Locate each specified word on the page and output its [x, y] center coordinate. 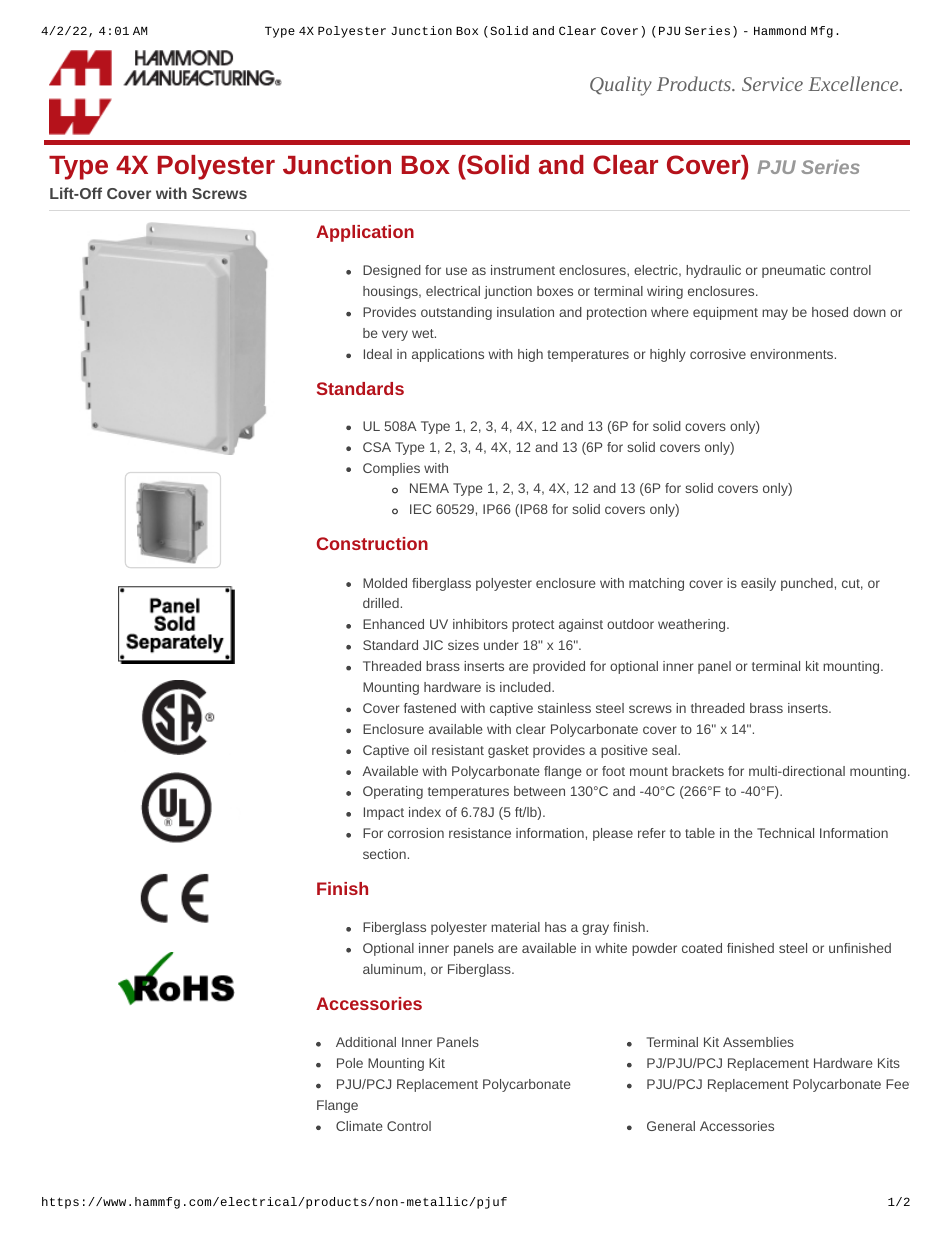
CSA [377, 447]
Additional [366, 1042]
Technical [785, 833]
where [670, 312]
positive [624, 751]
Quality [621, 86]
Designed [392, 271]
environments [791, 354]
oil [420, 750]
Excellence [854, 83]
